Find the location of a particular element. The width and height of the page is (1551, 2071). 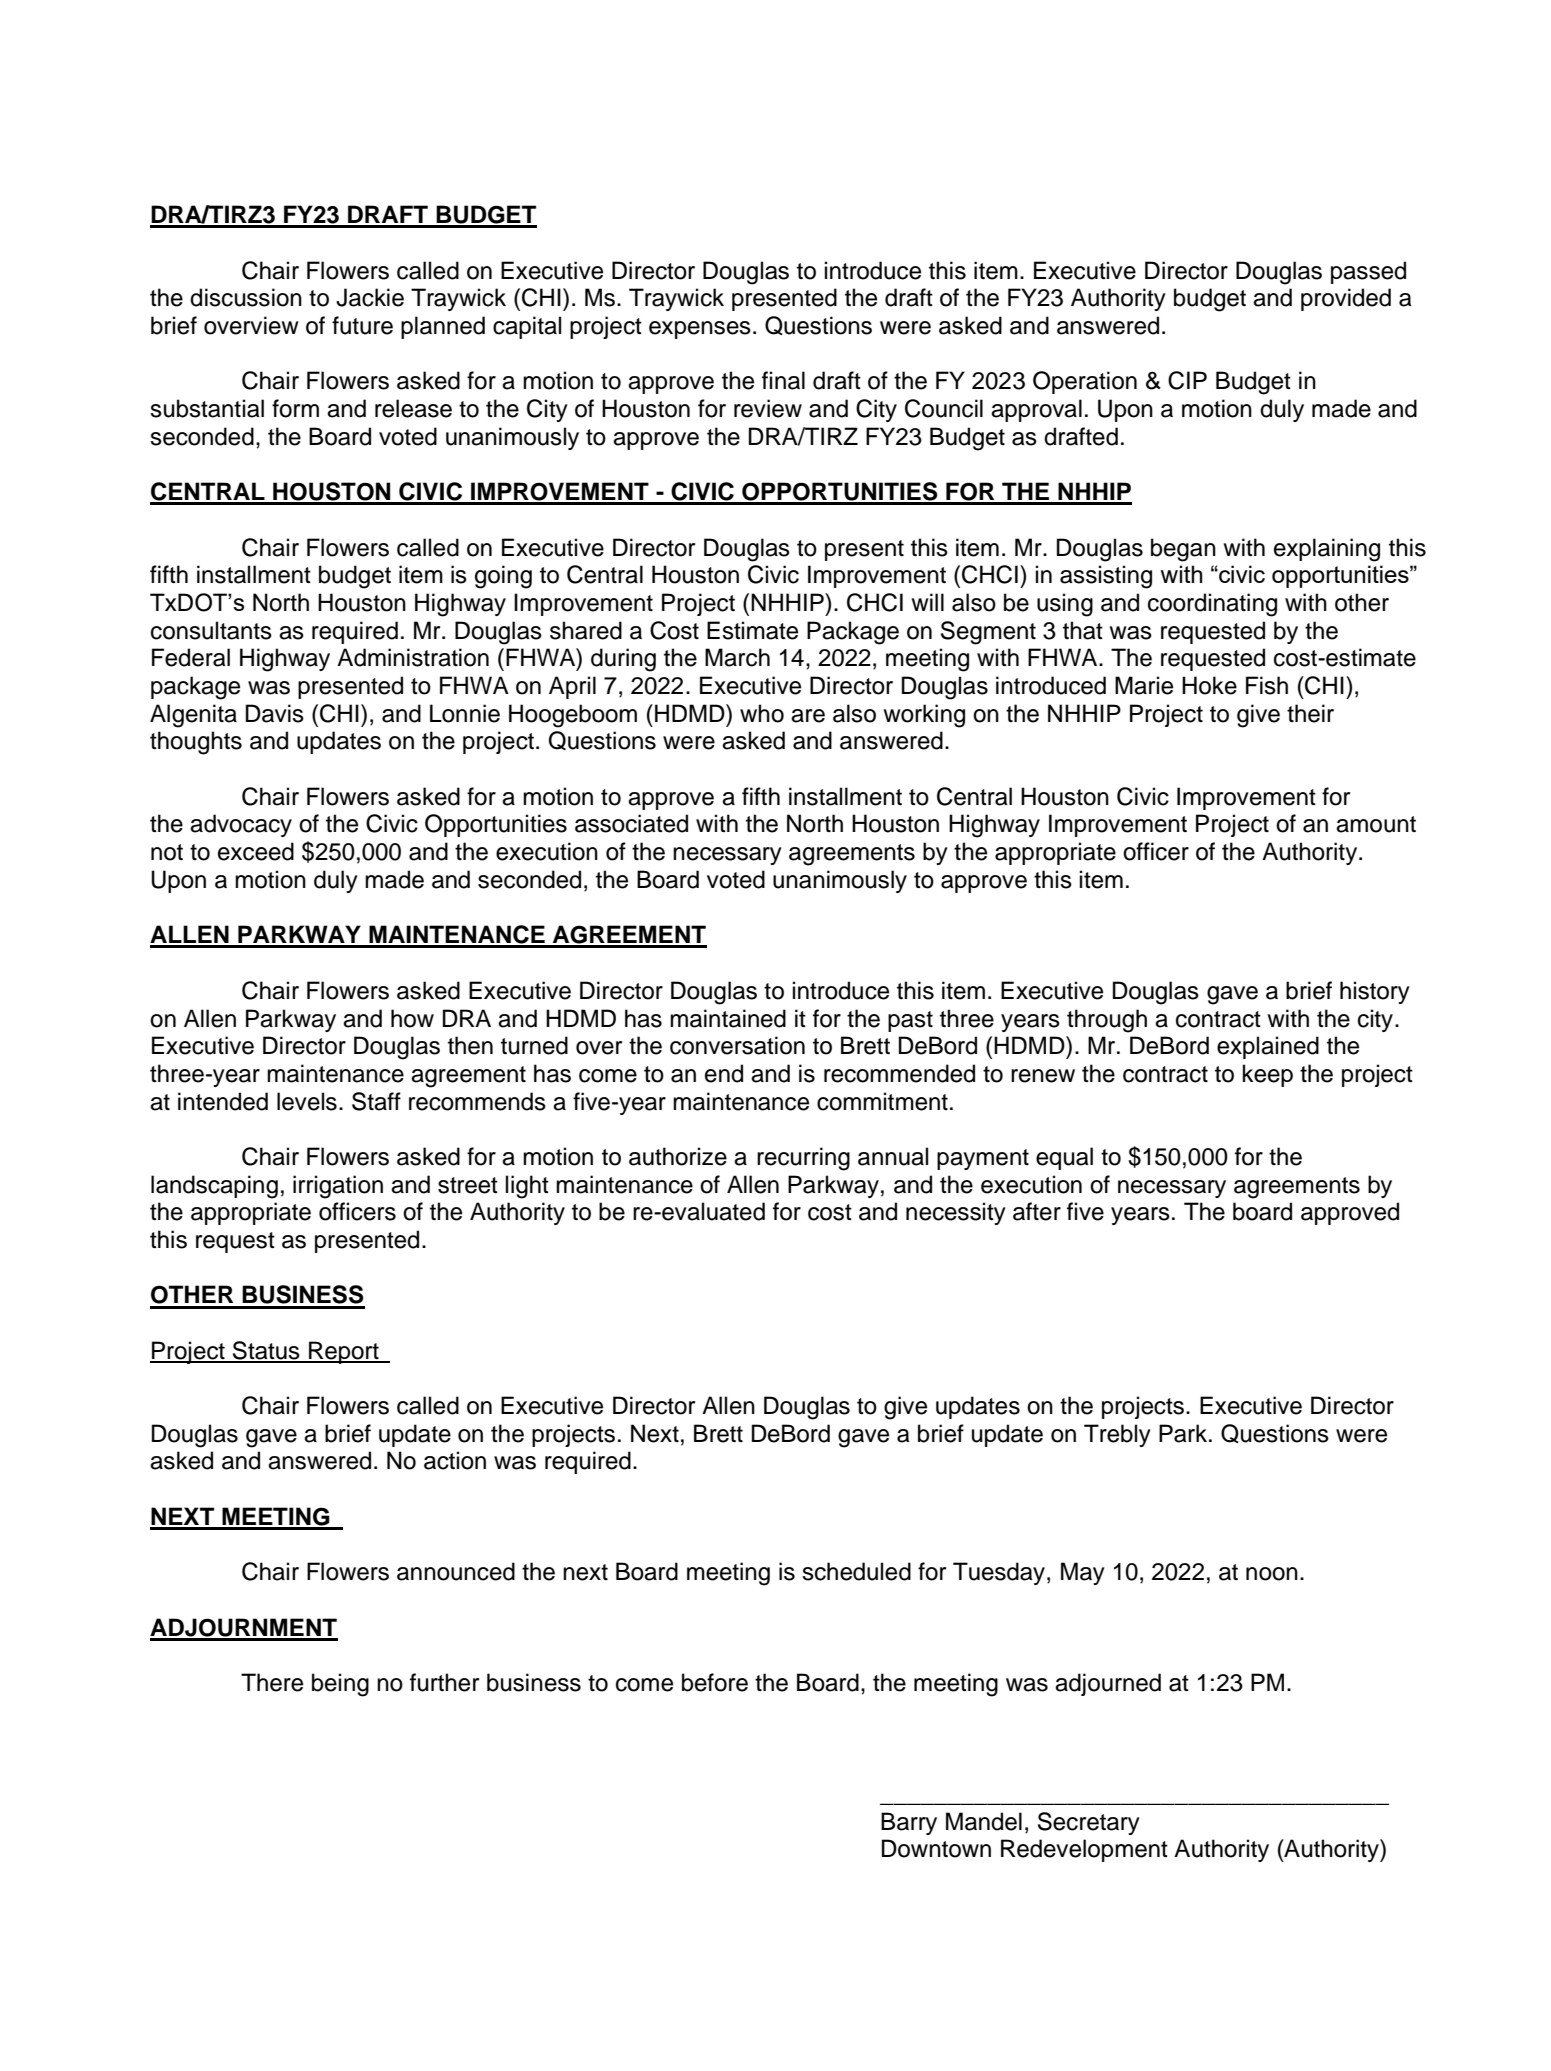

Report is located at coordinates (344, 1352).
